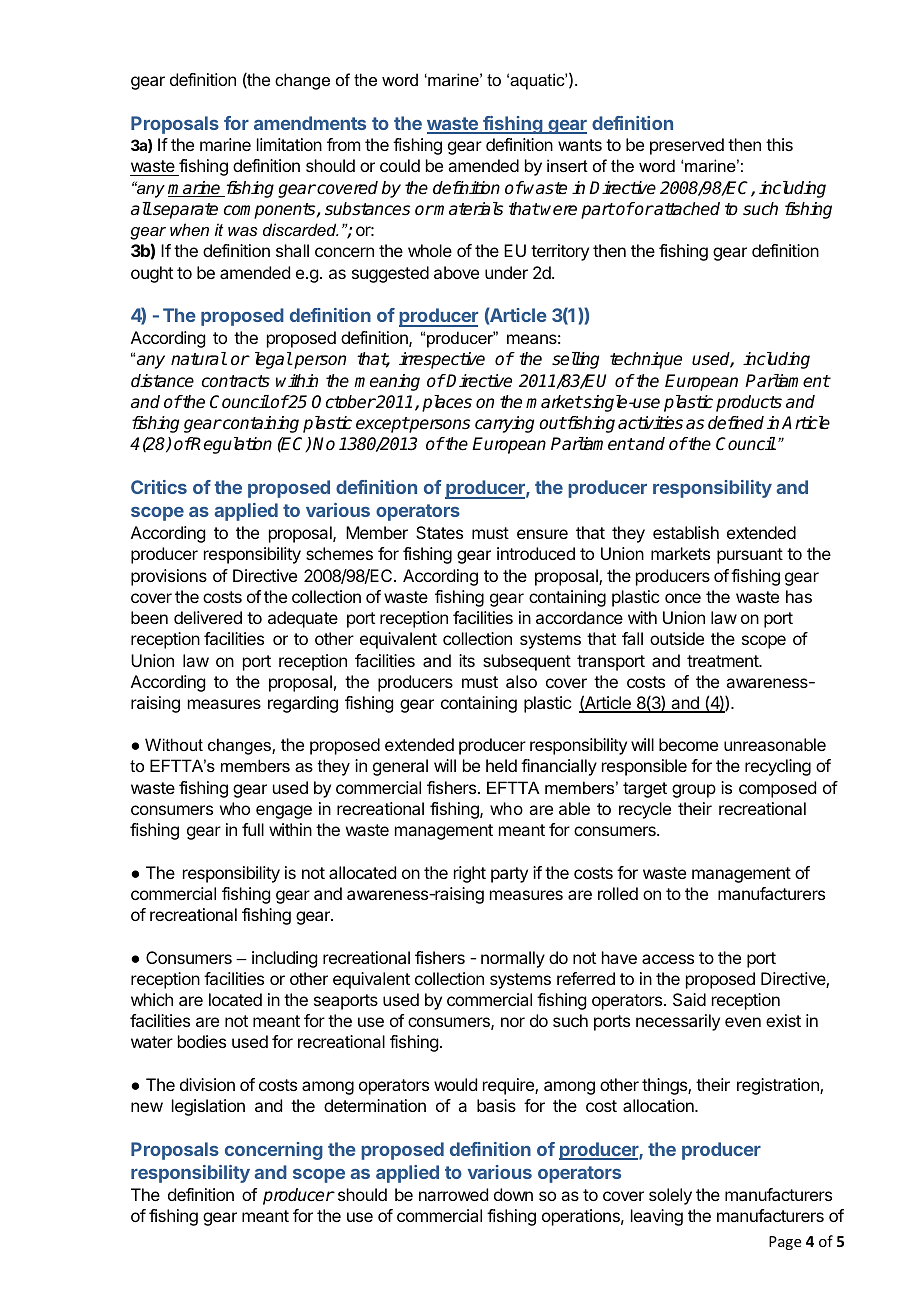 The height and width of the screenshot is (1309, 924). Describe the element at coordinates (253, 829) in the screenshot. I see `full` at that location.
